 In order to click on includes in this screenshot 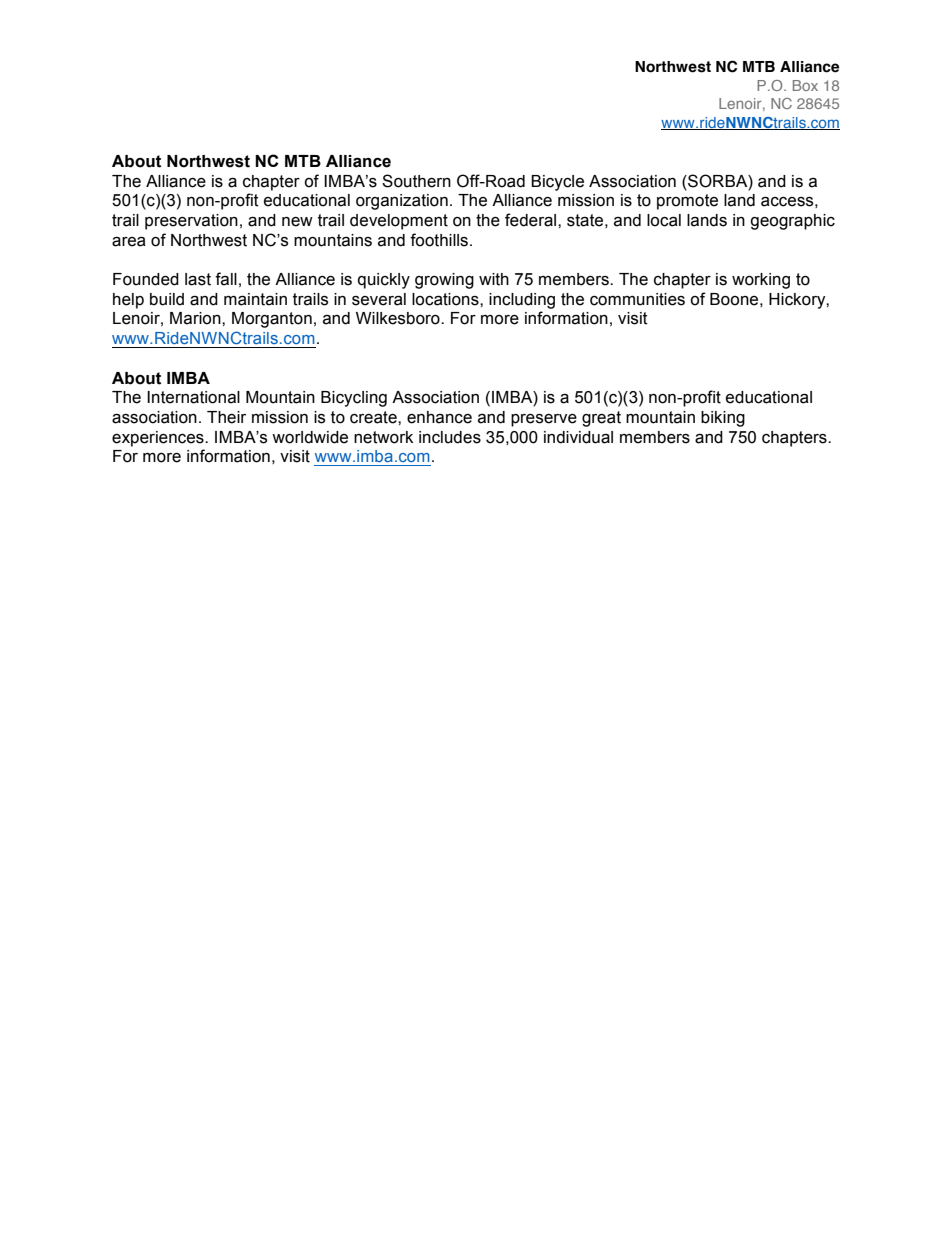, I will do `click(450, 437)`.
